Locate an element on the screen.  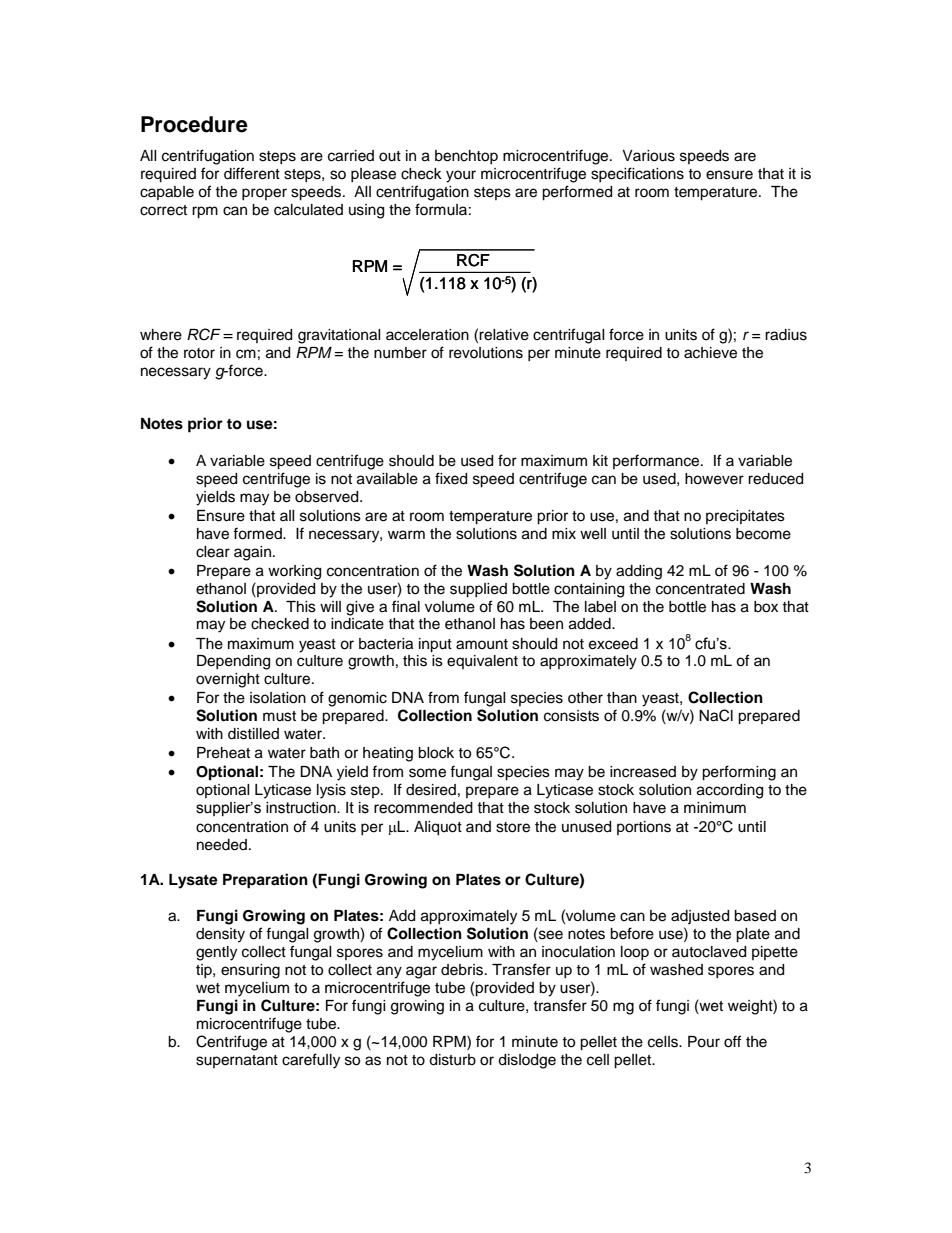
Pour is located at coordinates (704, 1042).
